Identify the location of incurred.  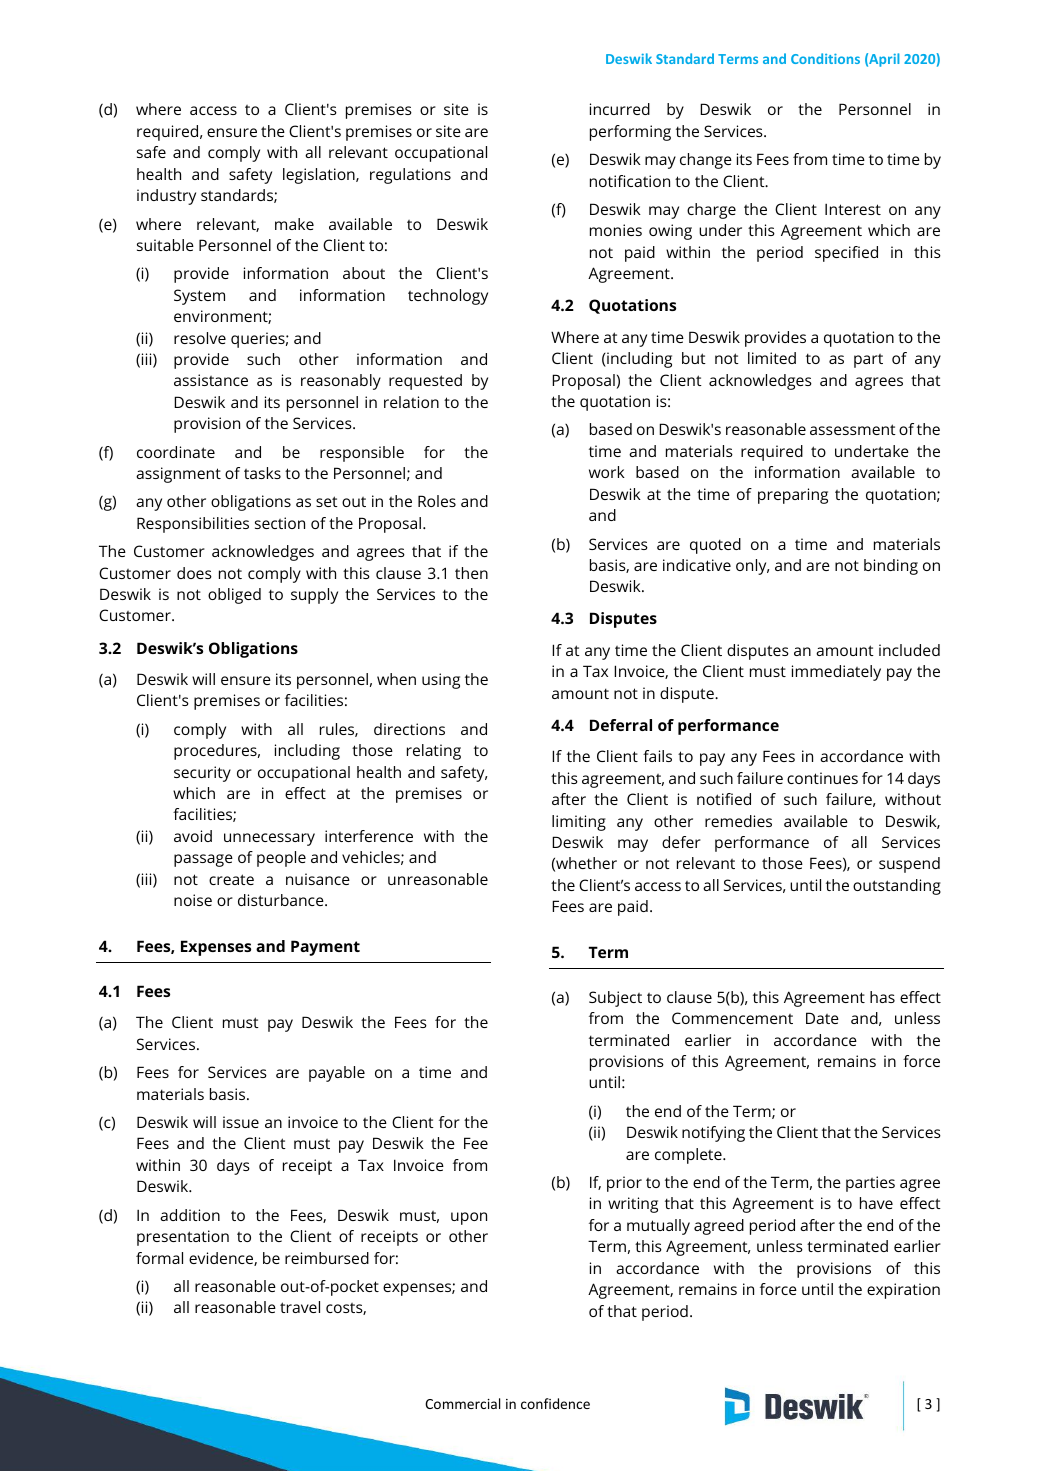
(620, 109).
